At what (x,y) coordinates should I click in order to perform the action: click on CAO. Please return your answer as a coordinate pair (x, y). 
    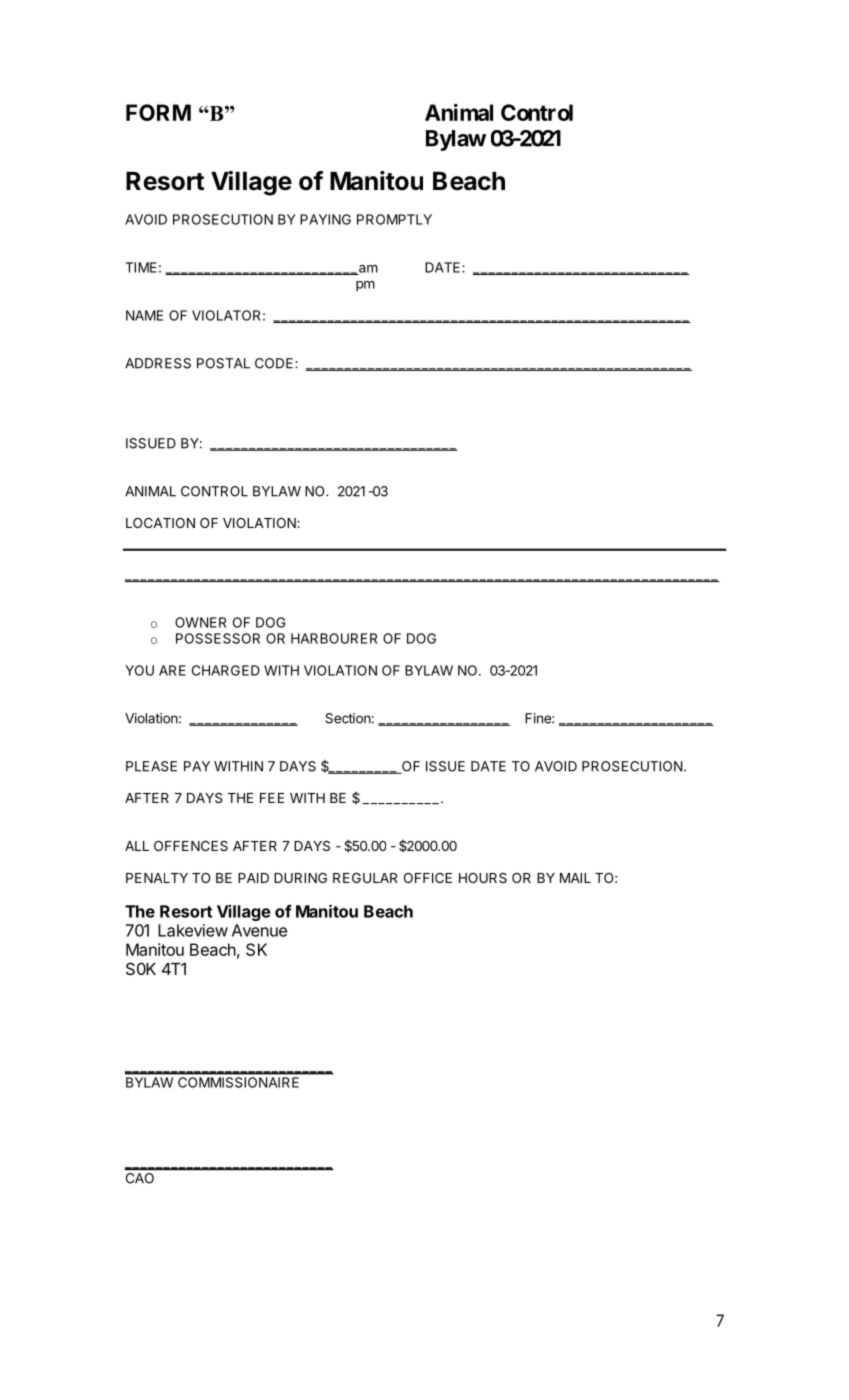
    Looking at the image, I should click on (140, 1178).
